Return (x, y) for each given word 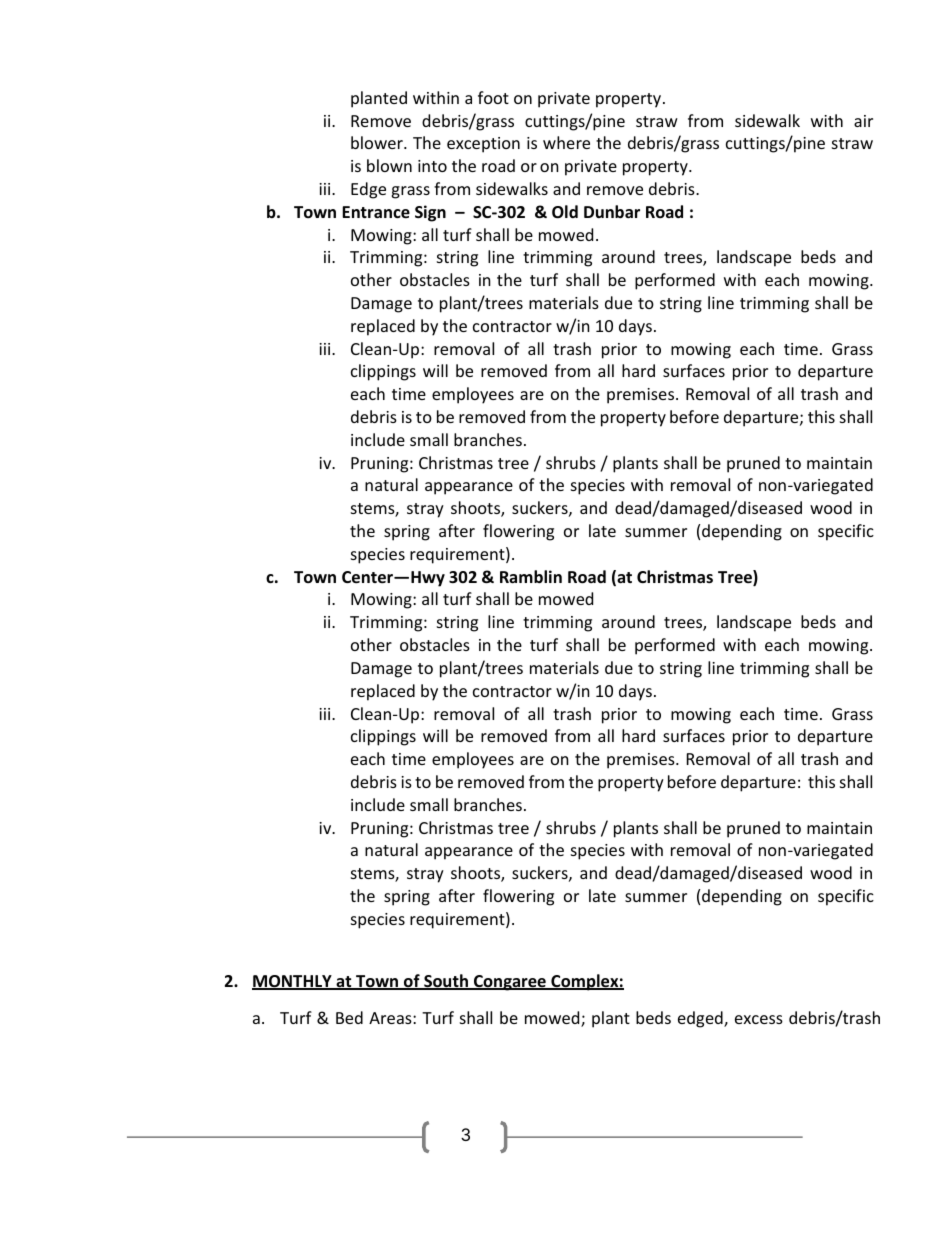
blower (378, 142)
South (446, 982)
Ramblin (531, 576)
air (863, 121)
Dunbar (612, 211)
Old (565, 212)
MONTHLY (293, 982)
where (566, 142)
